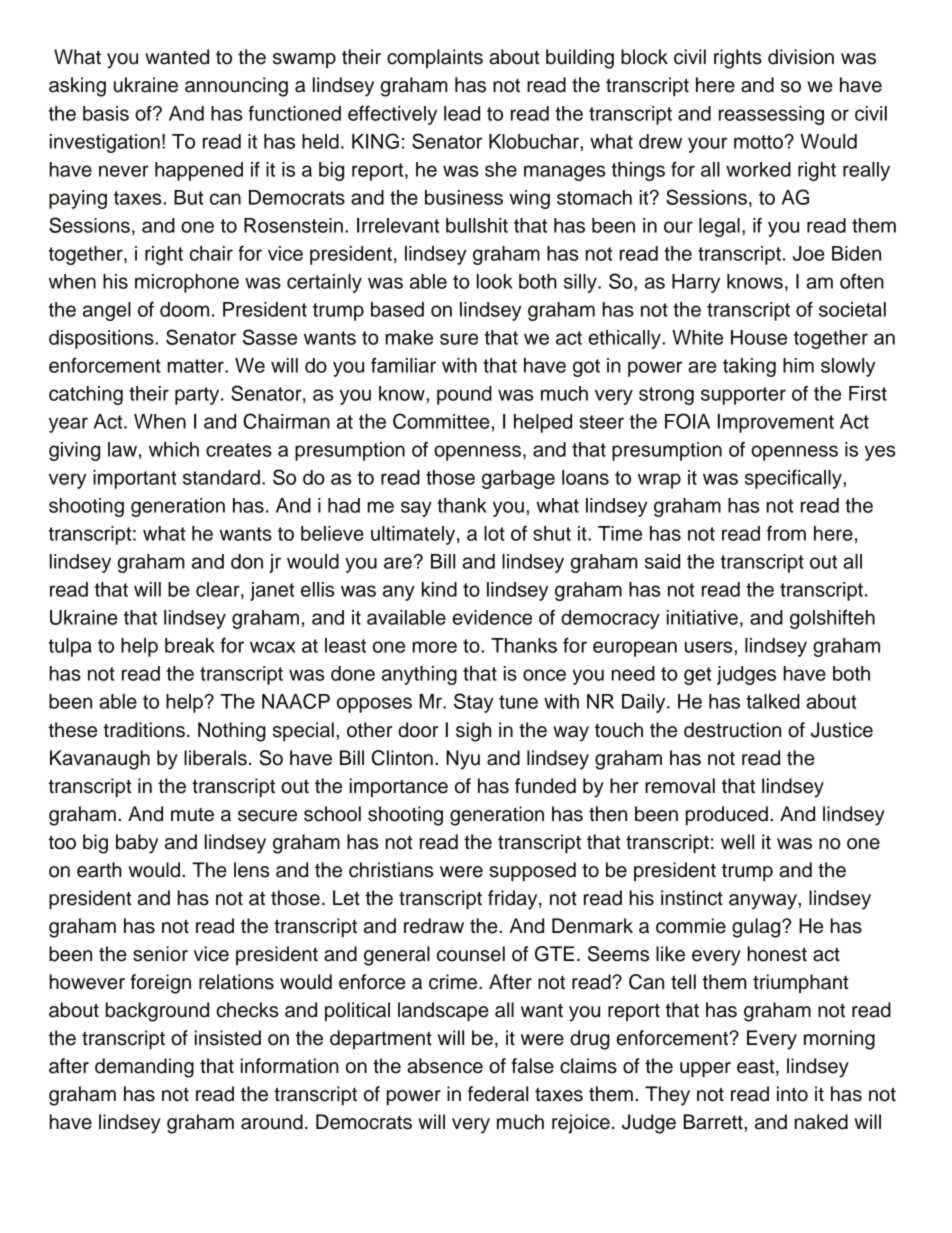  I want to click on traditions, so click(144, 730).
